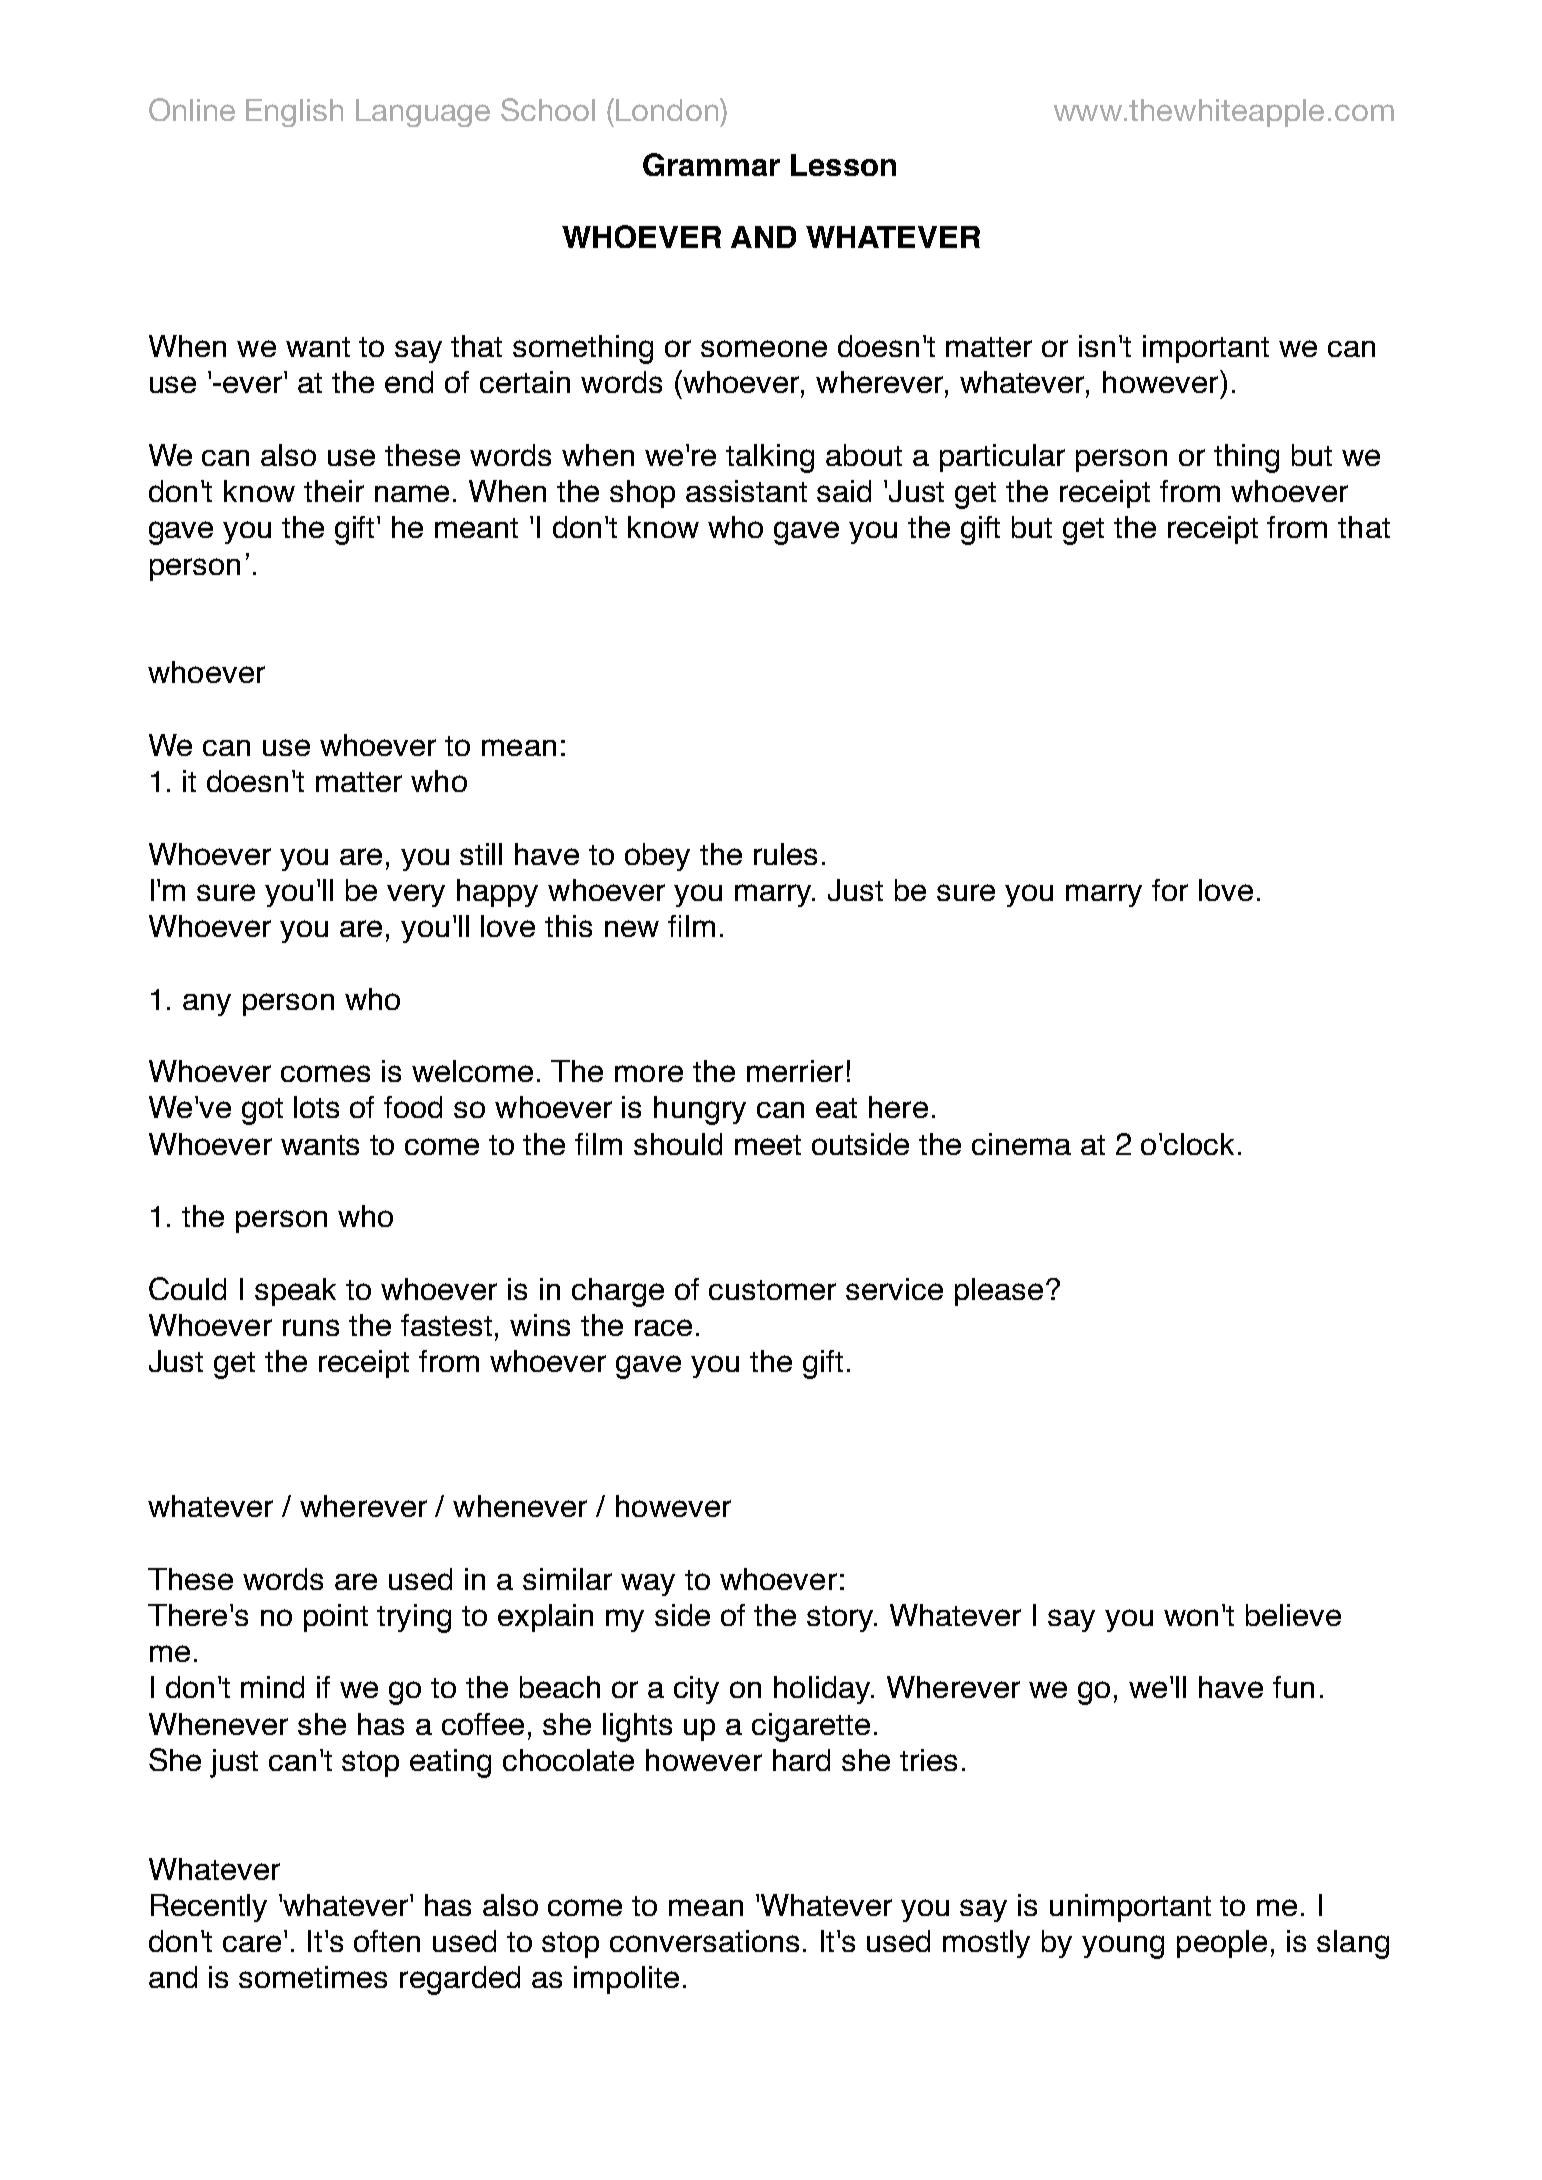 The image size is (1542, 2180). Describe the element at coordinates (746, 491) in the document. I see `assistant` at that location.
